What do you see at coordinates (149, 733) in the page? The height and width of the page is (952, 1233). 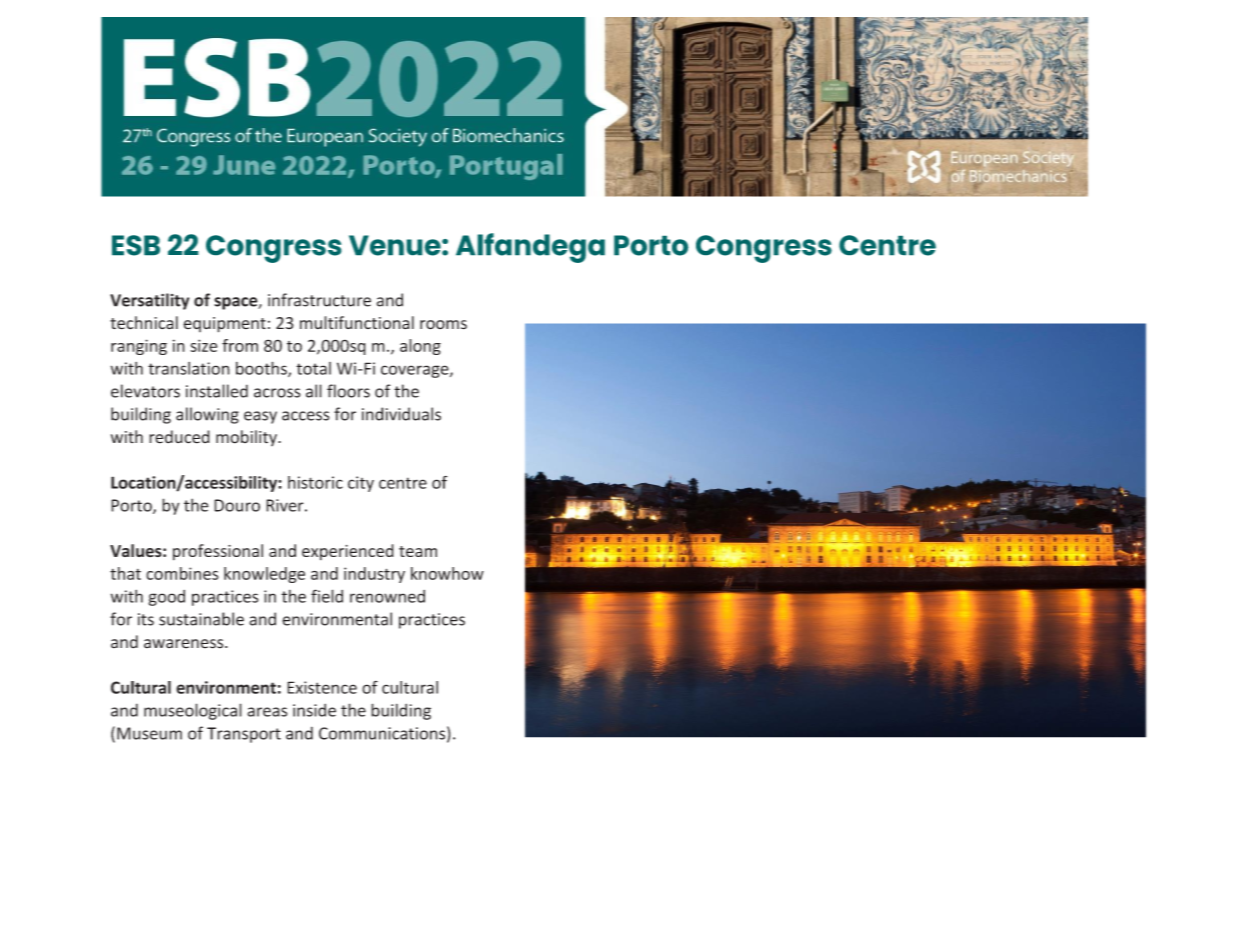 I see `Museum` at bounding box center [149, 733].
